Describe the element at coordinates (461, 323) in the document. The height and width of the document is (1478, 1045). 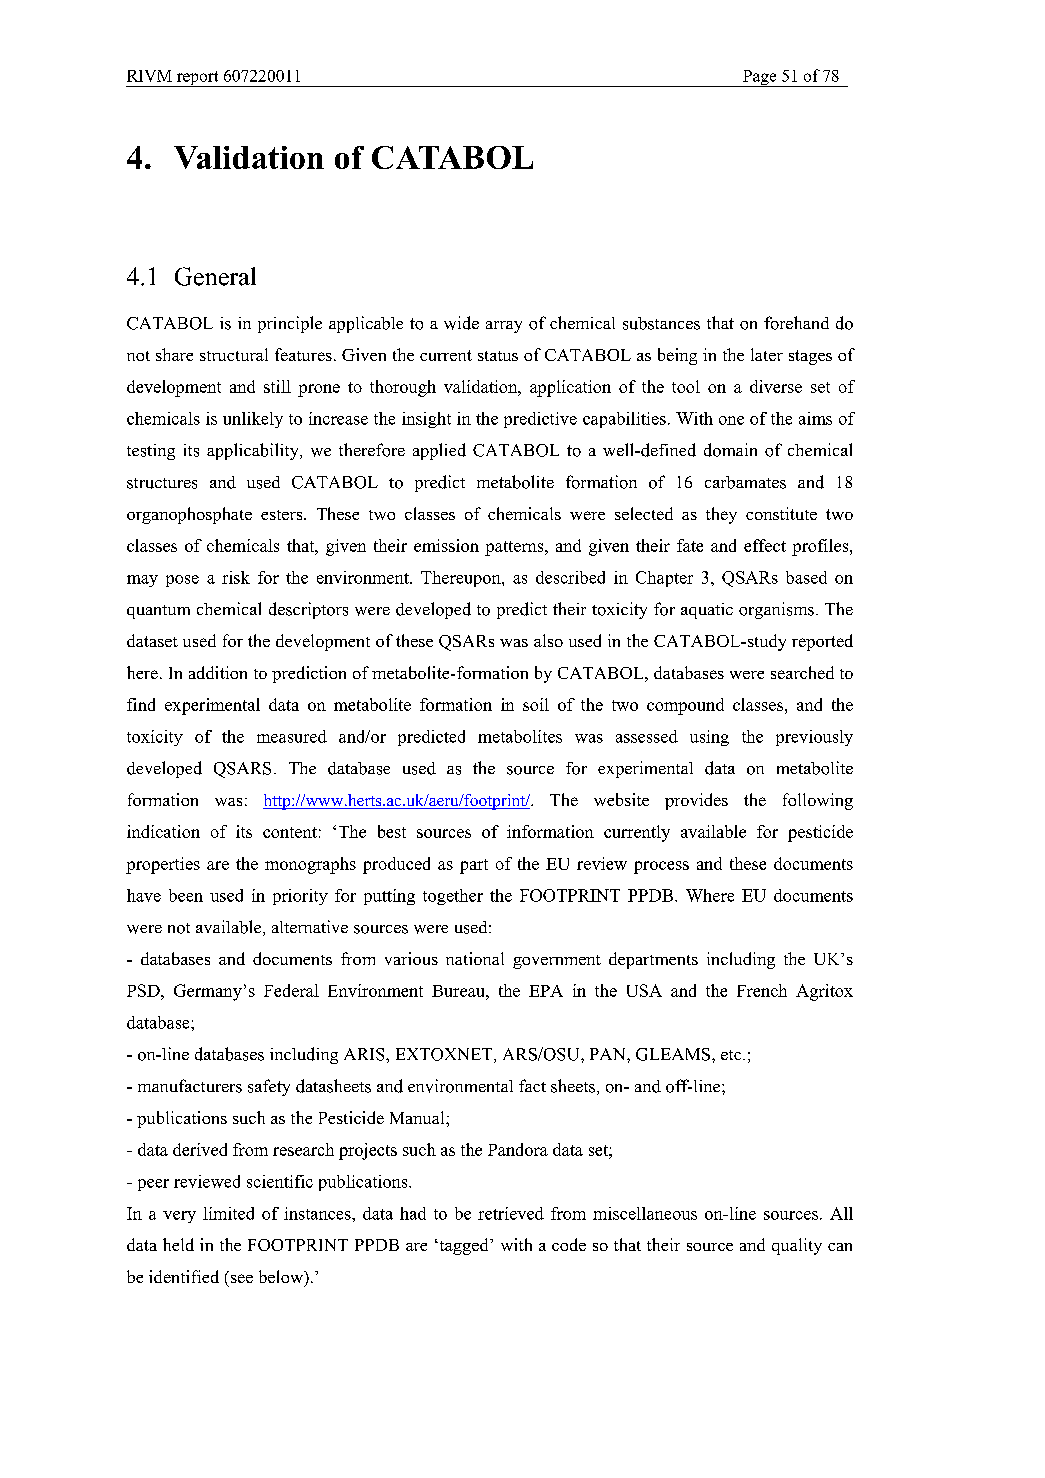
I see `wide` at that location.
